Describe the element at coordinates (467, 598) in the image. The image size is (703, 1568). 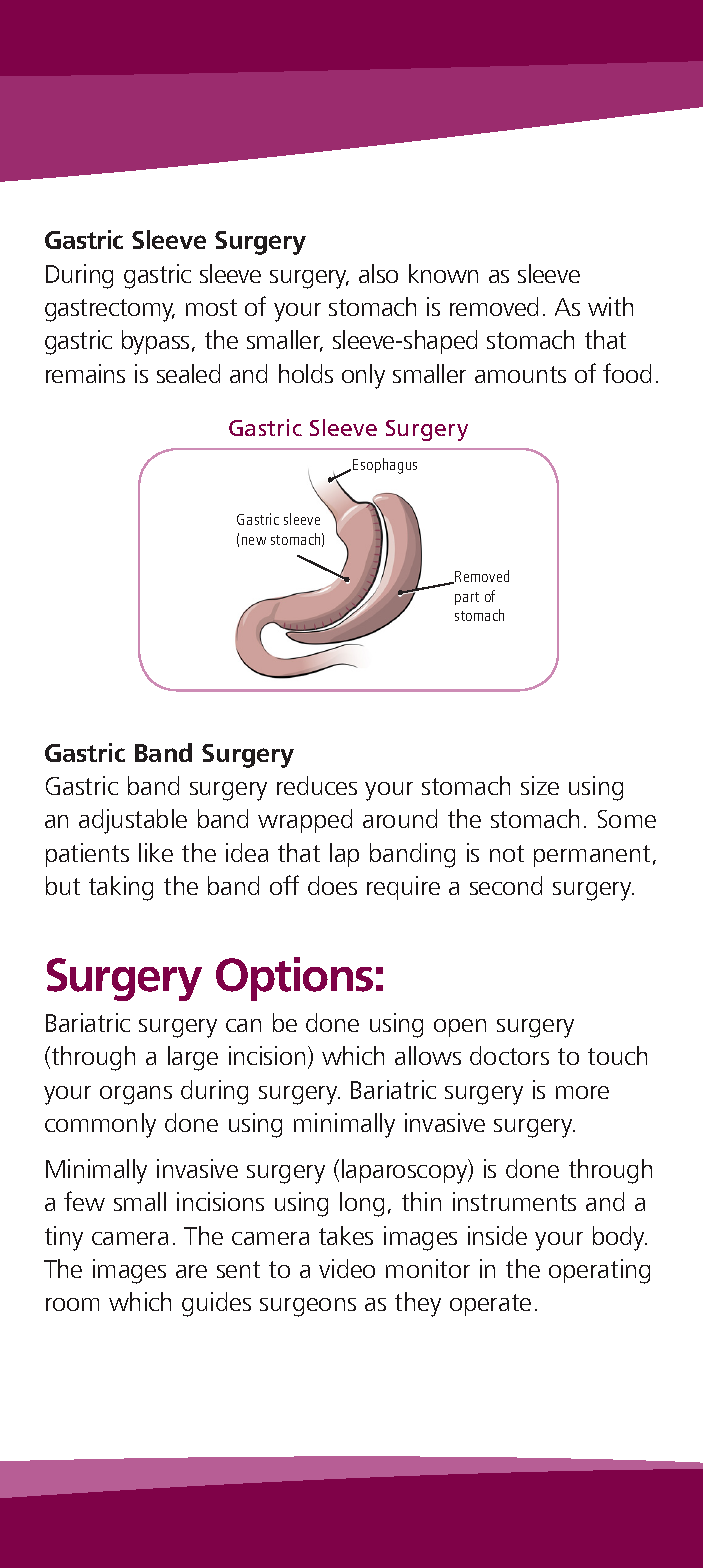
I see `part` at that location.
